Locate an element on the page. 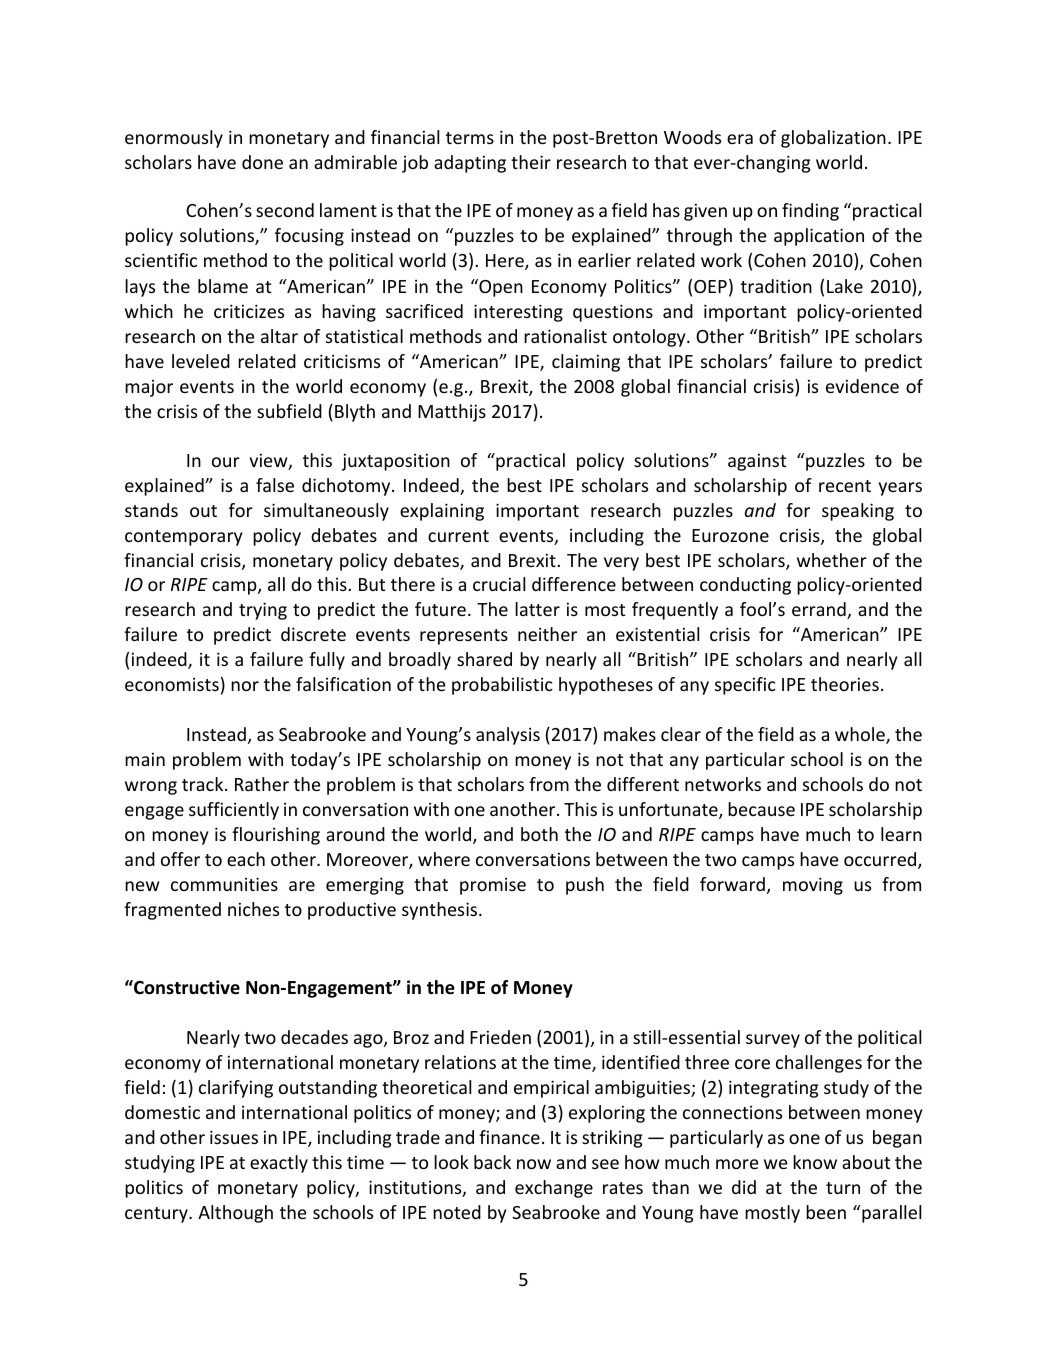  probabilistic is located at coordinates (502, 686).
